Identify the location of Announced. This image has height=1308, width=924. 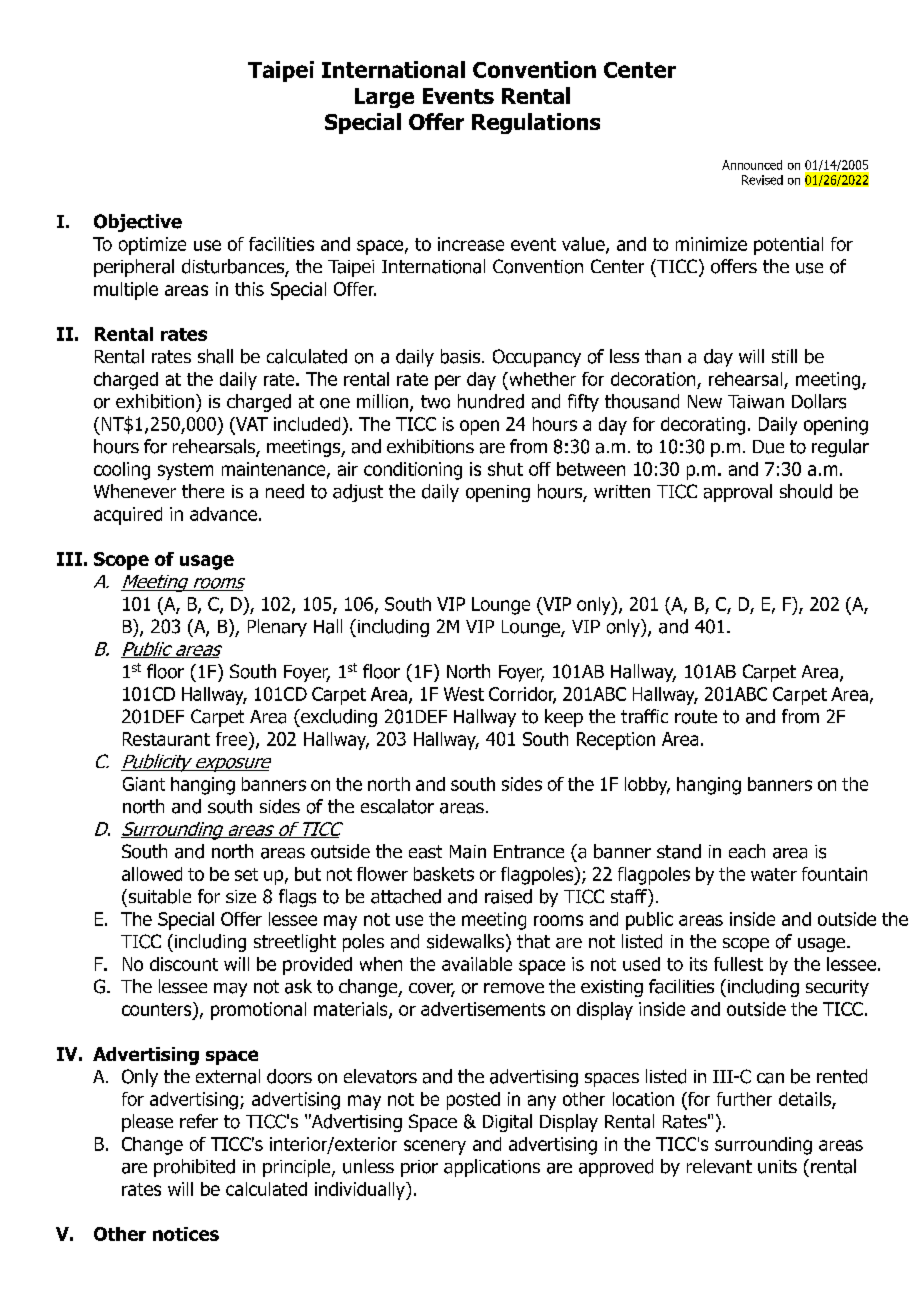
(752, 165).
